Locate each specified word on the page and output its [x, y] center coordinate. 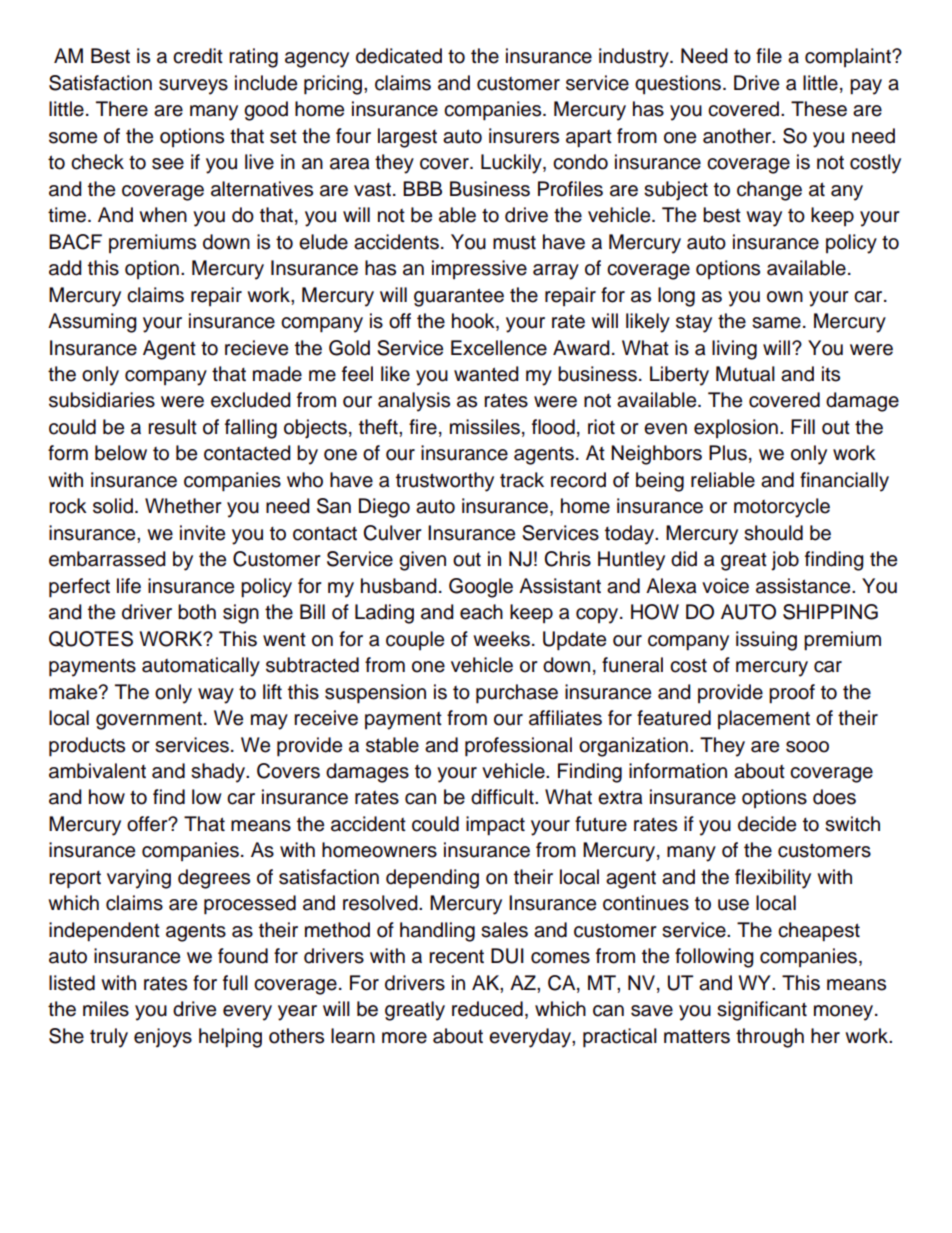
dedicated [399, 56]
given [422, 561]
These [819, 109]
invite [202, 533]
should [773, 533]
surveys [193, 87]
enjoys [163, 1038]
